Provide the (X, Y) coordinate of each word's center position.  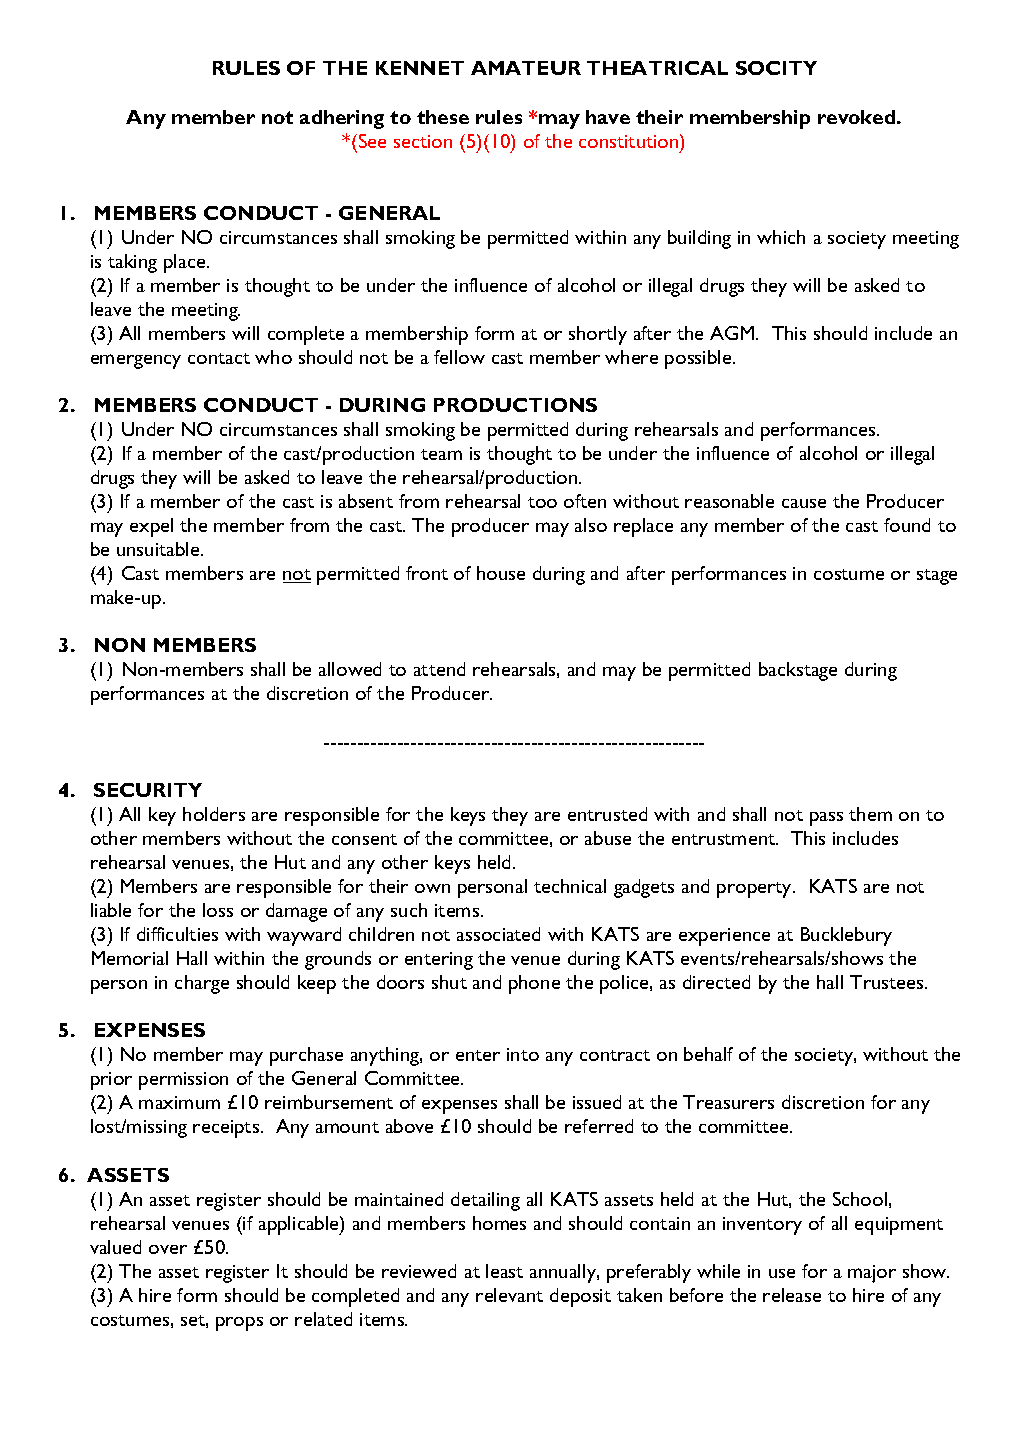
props (239, 1324)
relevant (509, 1295)
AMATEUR (526, 68)
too (542, 502)
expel (151, 527)
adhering (342, 119)
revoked (858, 117)
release (792, 1295)
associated (498, 934)
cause (804, 503)
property (756, 890)
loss (218, 910)
